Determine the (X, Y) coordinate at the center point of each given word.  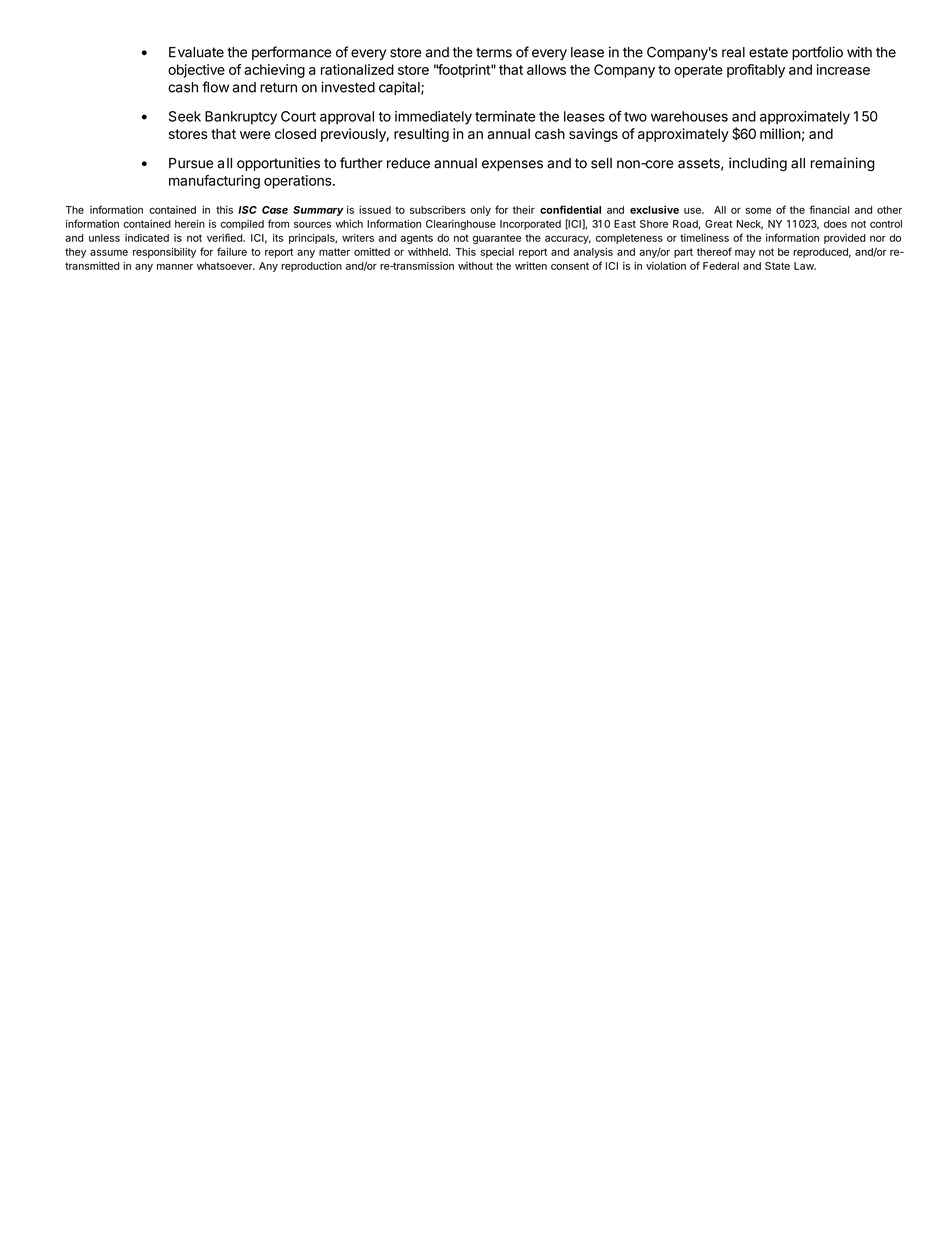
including (758, 164)
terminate (505, 116)
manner (175, 267)
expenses (512, 165)
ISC (247, 210)
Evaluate (196, 52)
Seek (185, 116)
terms (494, 52)
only (480, 211)
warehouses (689, 116)
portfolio (817, 53)
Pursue (191, 163)
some (758, 210)
